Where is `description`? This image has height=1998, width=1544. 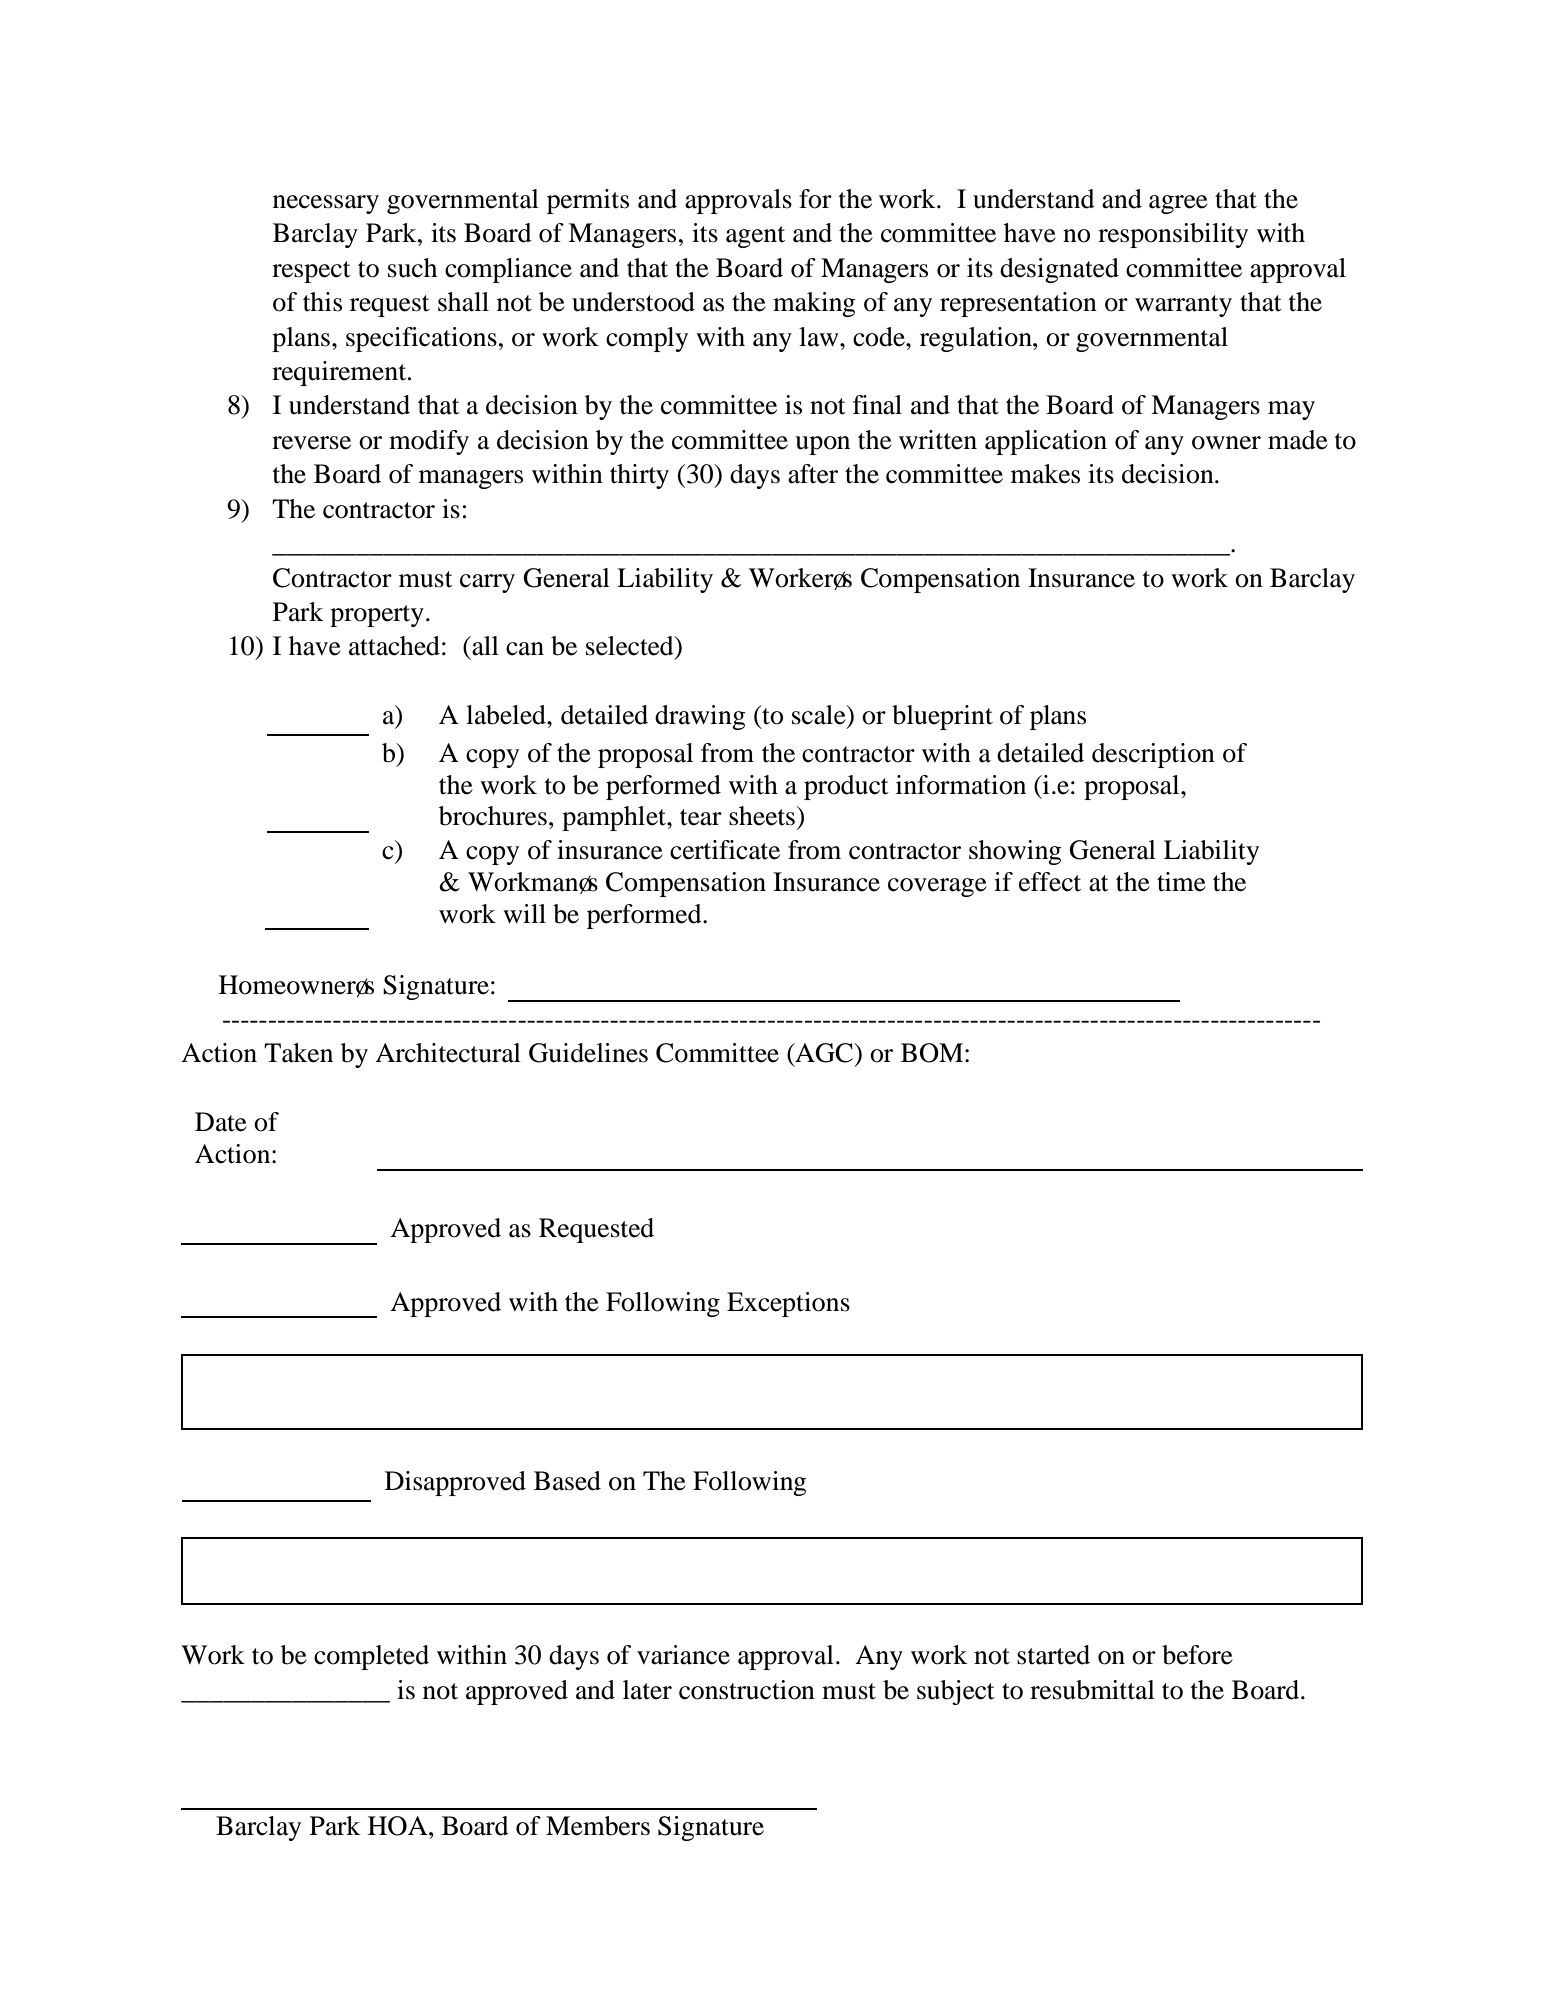
description is located at coordinates (1153, 755).
